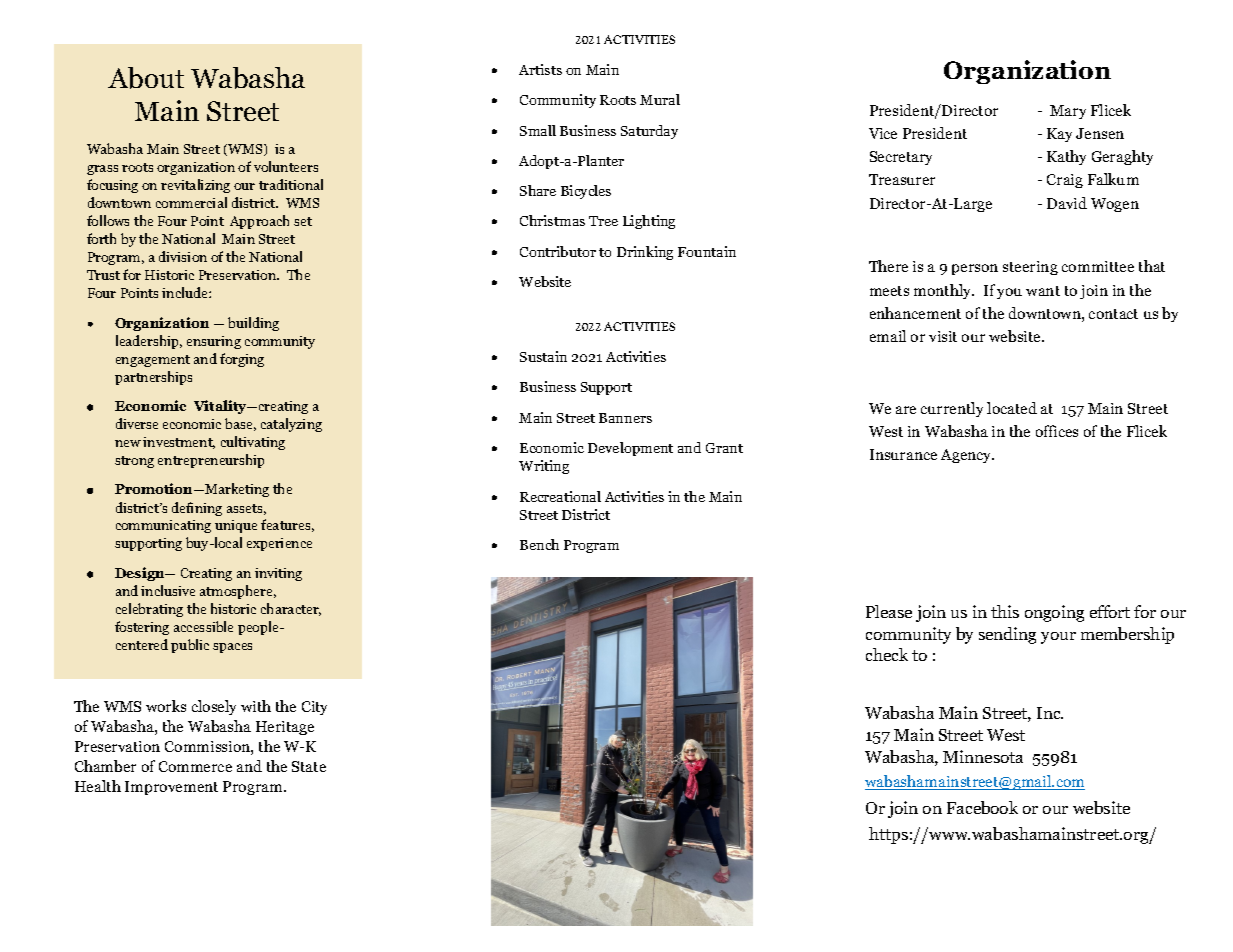 Image resolution: width=1233 pixels, height=952 pixels. I want to click on visit, so click(943, 336).
